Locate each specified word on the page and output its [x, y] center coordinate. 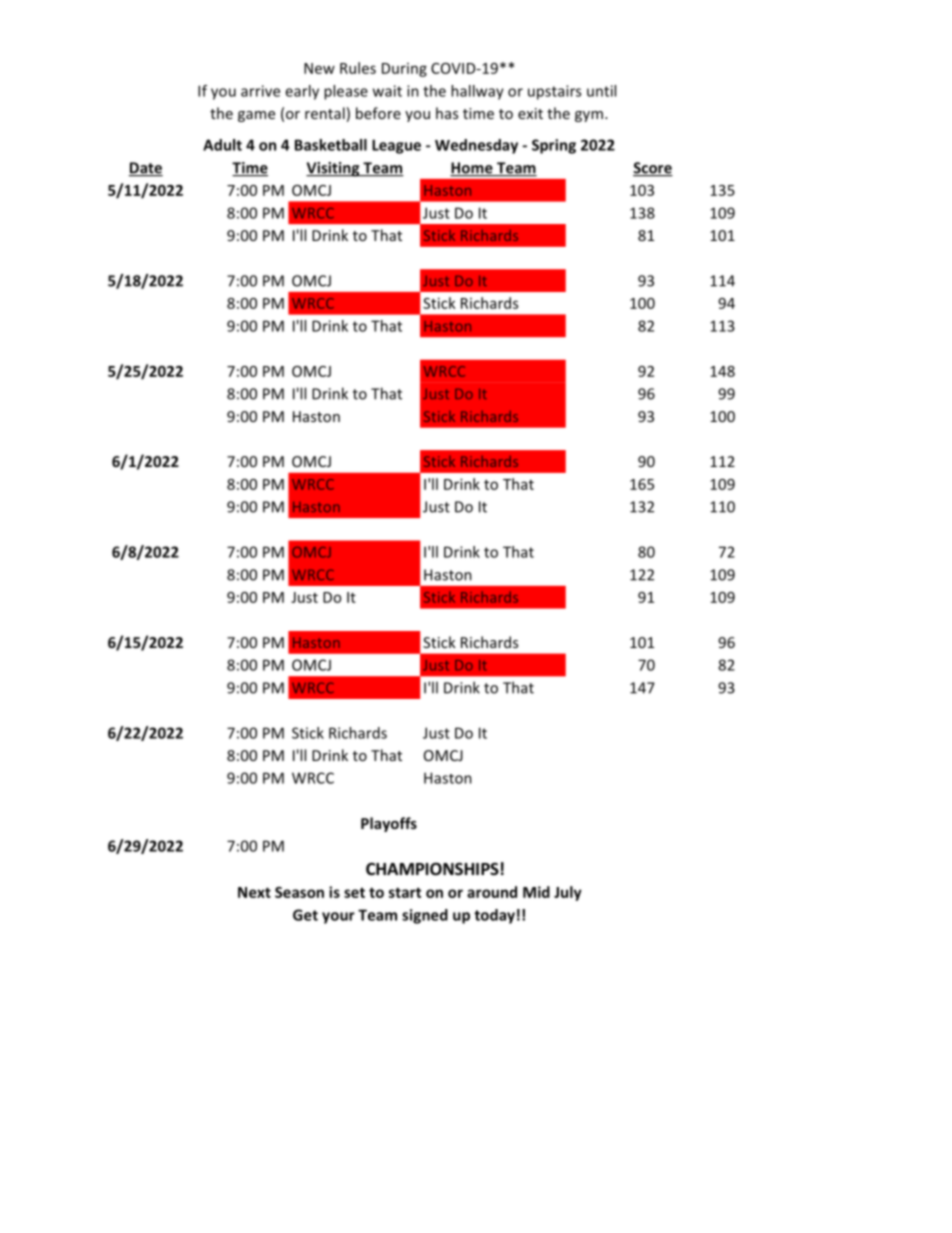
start [405, 892]
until [601, 91]
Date [146, 169]
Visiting [334, 169]
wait [387, 91]
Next [254, 892]
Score [653, 169]
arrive [260, 91]
